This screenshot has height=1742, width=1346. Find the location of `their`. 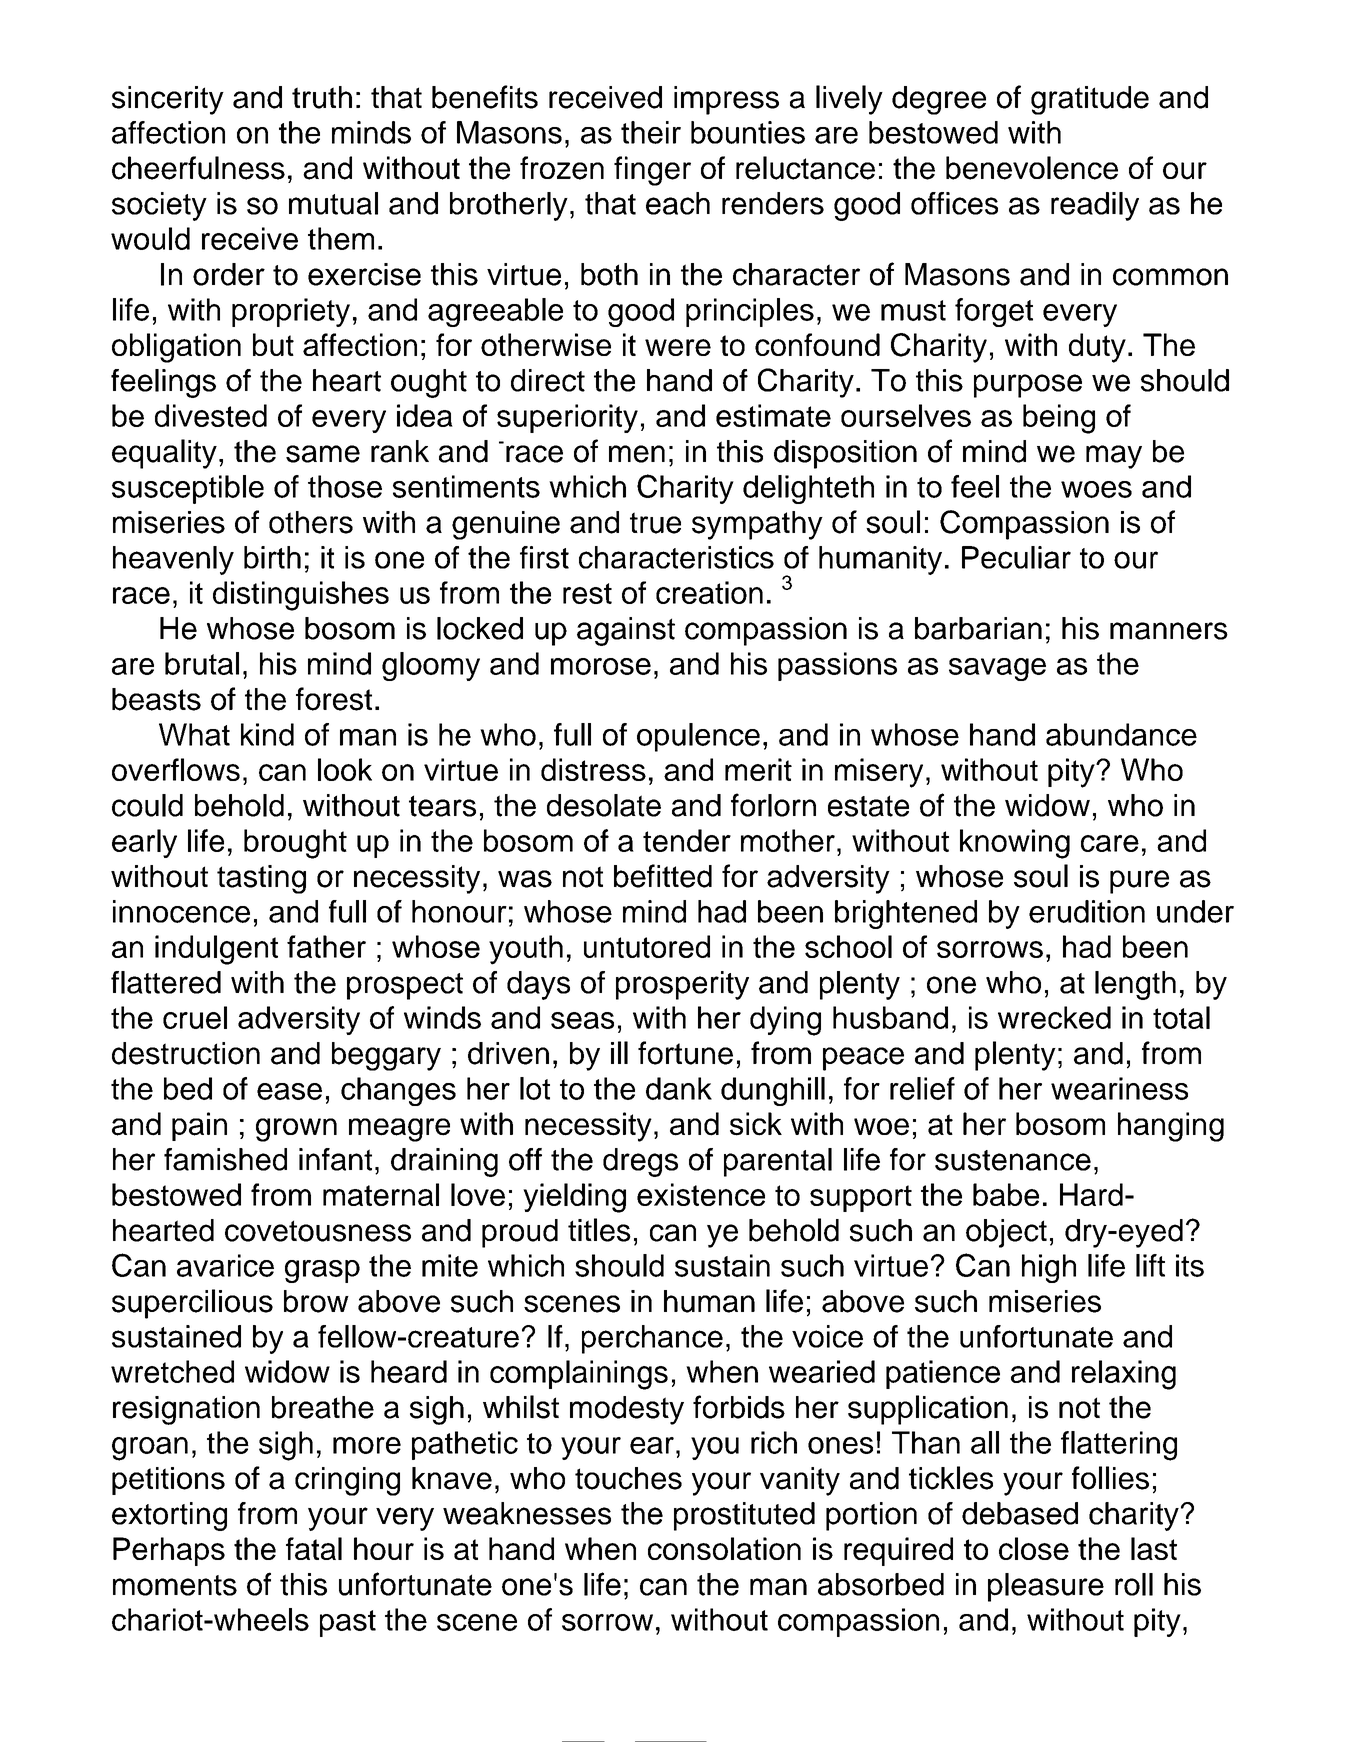

their is located at coordinates (651, 132).
